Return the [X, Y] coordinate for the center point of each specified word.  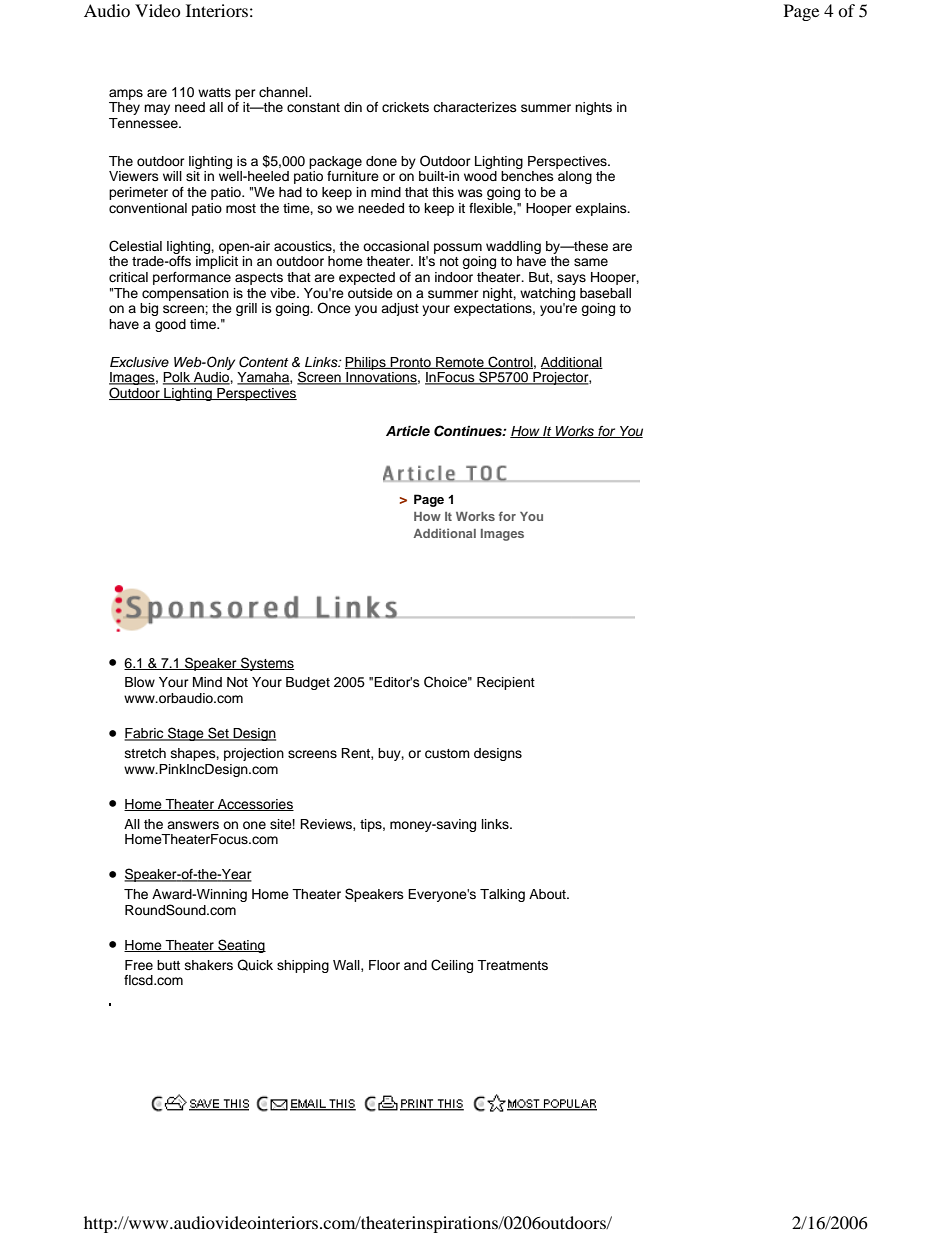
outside [370, 293]
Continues [469, 431]
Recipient [506, 683]
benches [527, 176]
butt [168, 965]
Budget [308, 683]
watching [547, 294]
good [170, 325]
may [157, 109]
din [353, 107]
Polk [177, 378]
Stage [186, 734]
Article [408, 431]
